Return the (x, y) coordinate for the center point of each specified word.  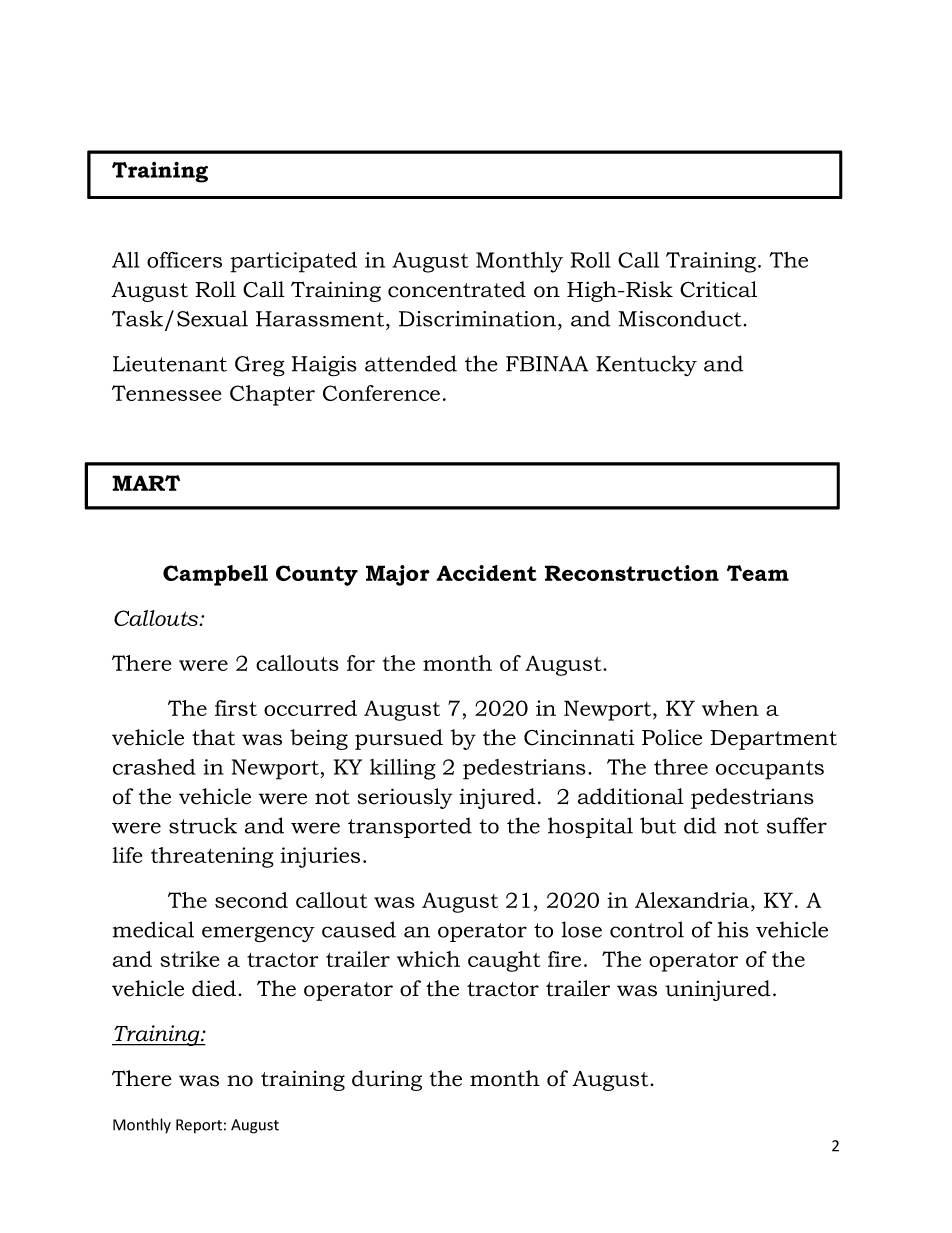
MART (146, 483)
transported (410, 827)
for (361, 663)
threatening (212, 857)
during (387, 1080)
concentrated (457, 289)
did (700, 825)
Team (758, 573)
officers (184, 259)
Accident (486, 573)
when (730, 708)
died (214, 988)
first (236, 708)
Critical (718, 289)
